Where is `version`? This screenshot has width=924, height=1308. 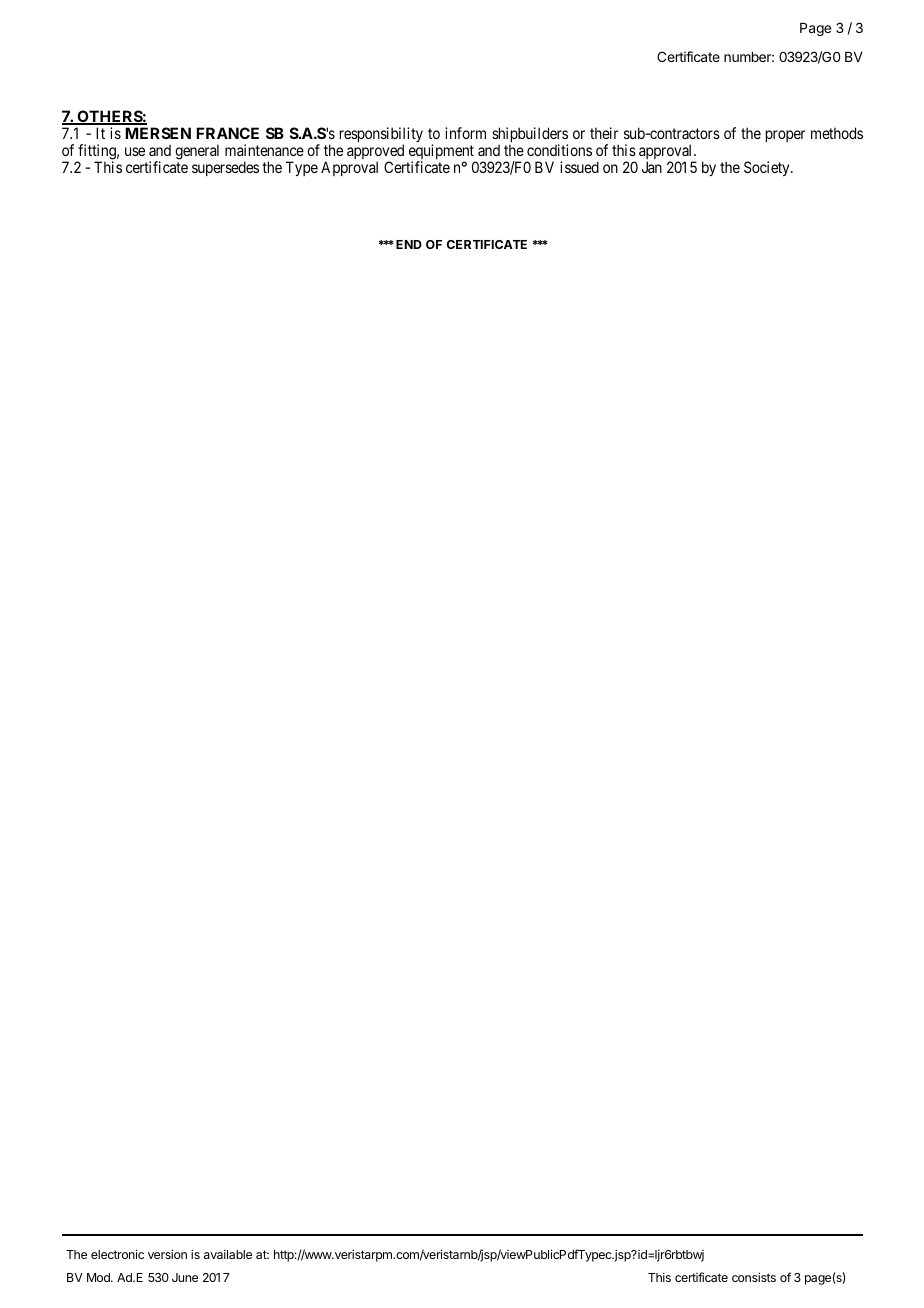 version is located at coordinates (167, 1254).
